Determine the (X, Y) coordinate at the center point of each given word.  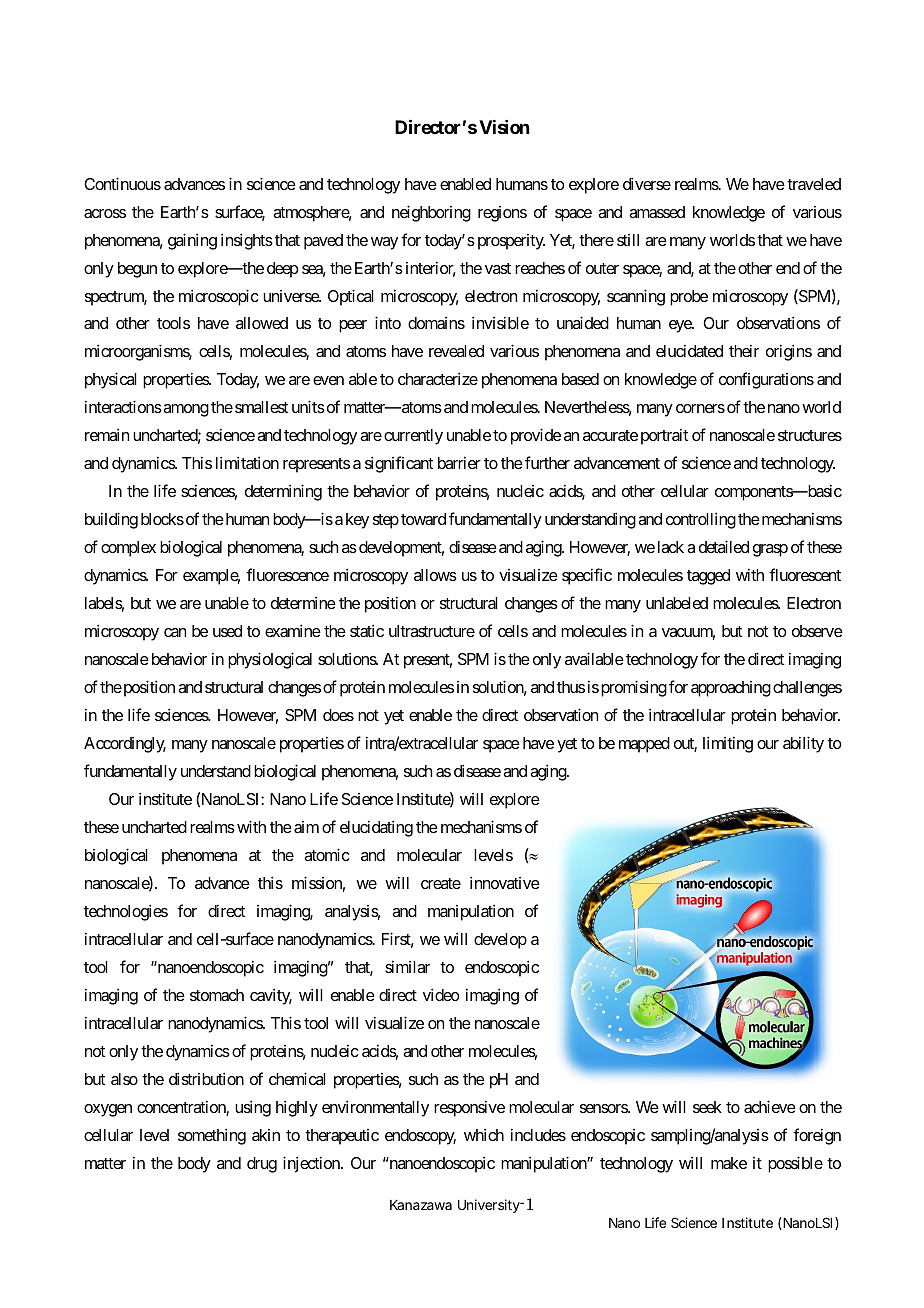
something (212, 1136)
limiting (728, 744)
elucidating (376, 828)
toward (423, 519)
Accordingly (125, 745)
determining (283, 492)
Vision (504, 127)
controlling (701, 520)
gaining (192, 241)
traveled (814, 184)
